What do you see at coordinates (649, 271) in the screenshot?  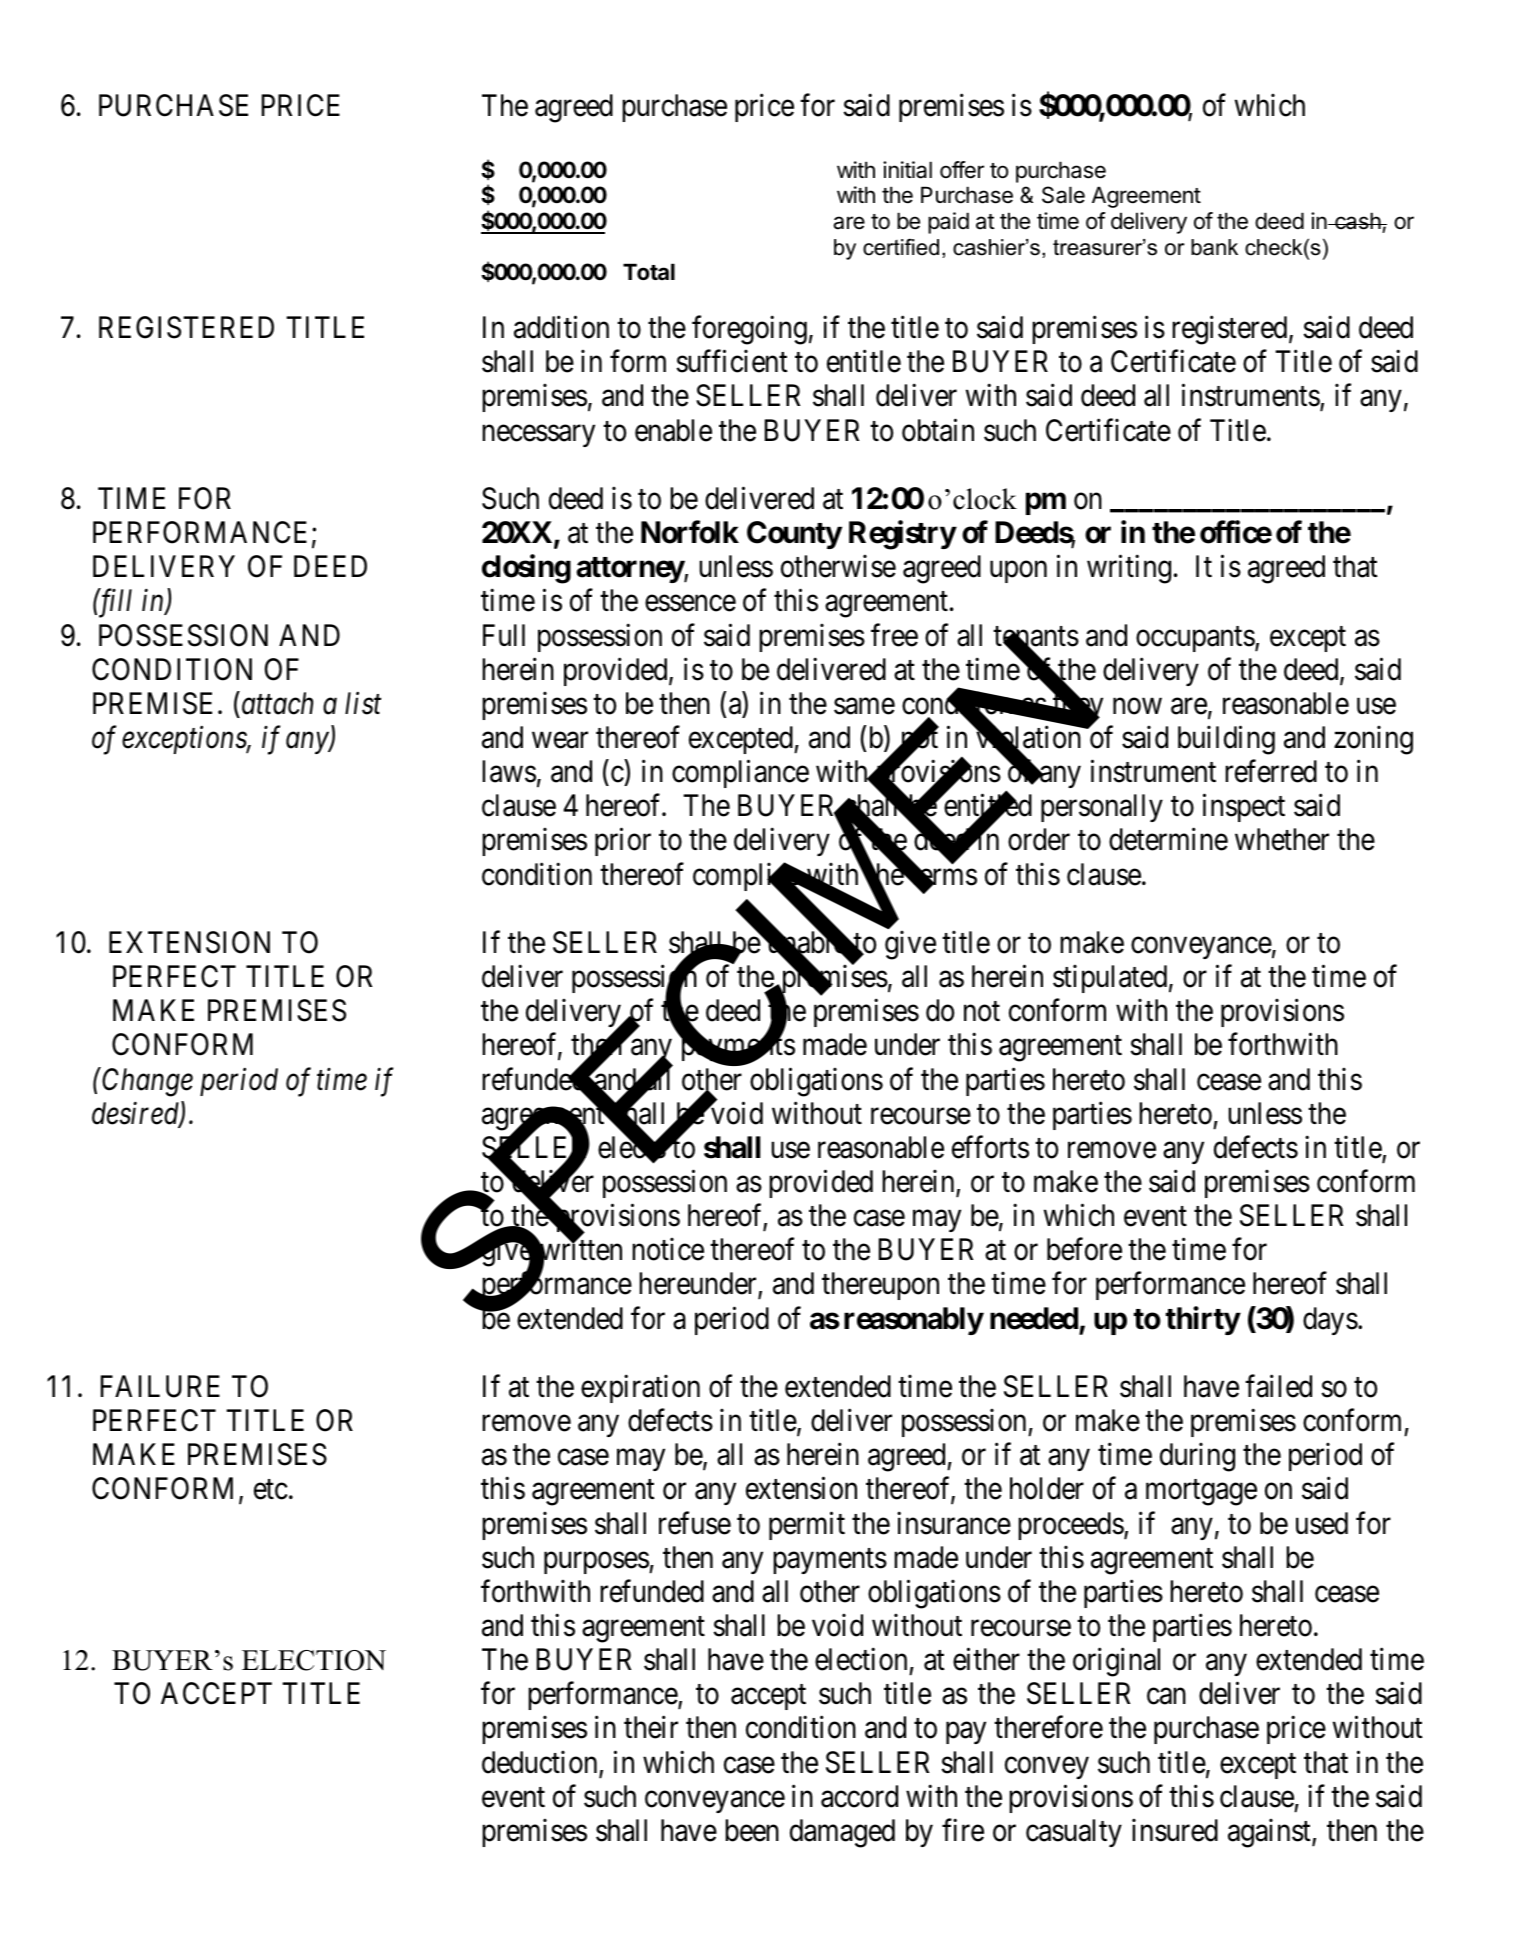 I see `Total` at bounding box center [649, 271].
